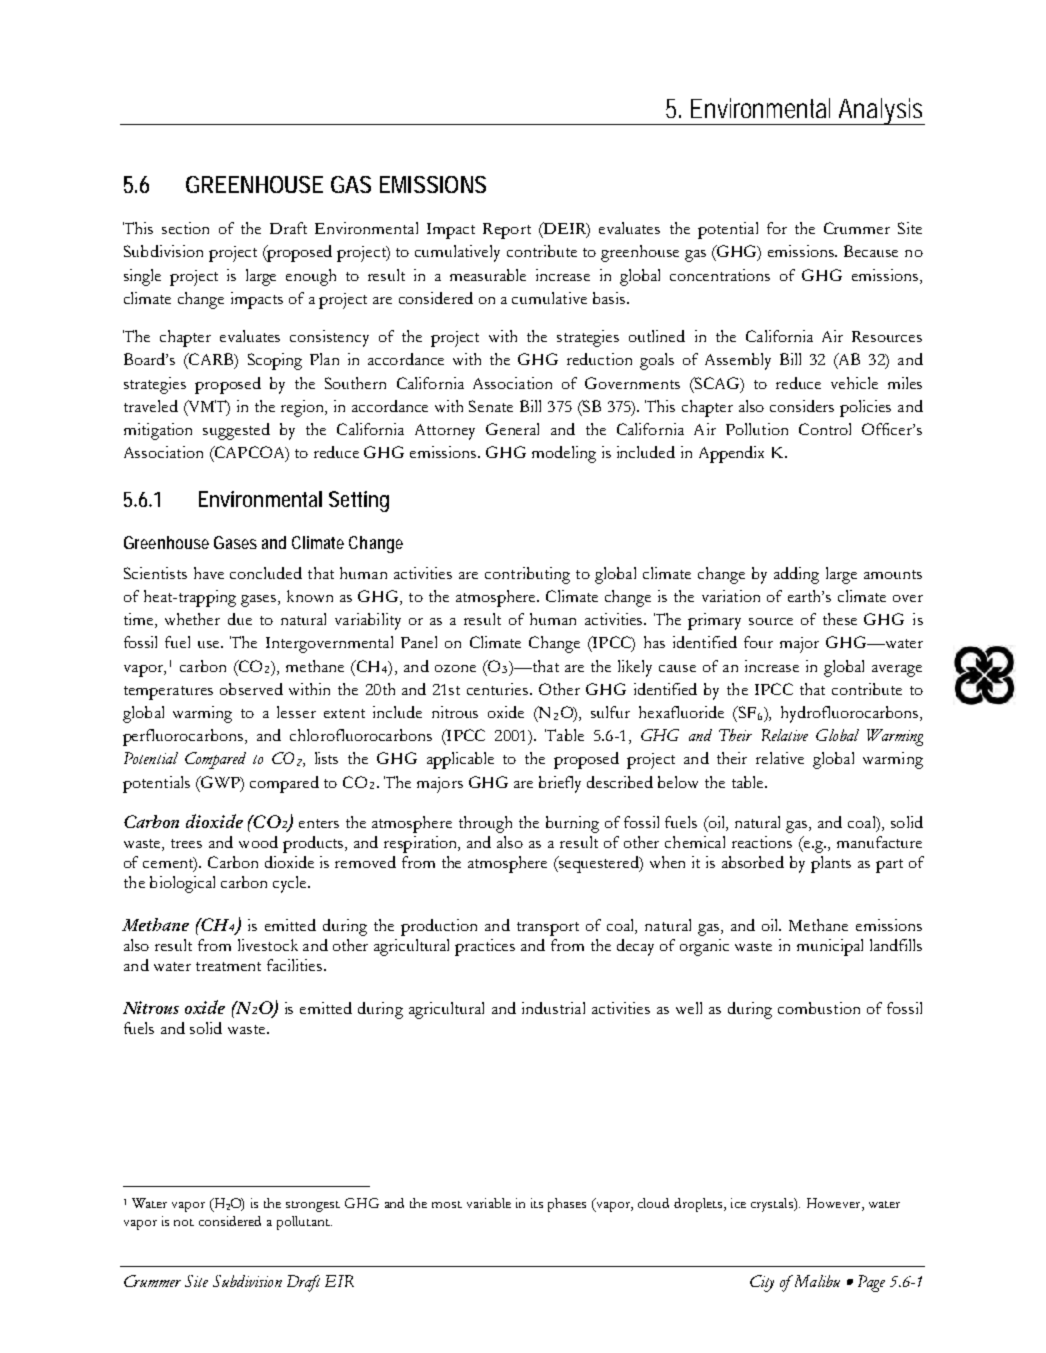  What do you see at coordinates (825, 429) in the screenshot?
I see `Control` at bounding box center [825, 429].
